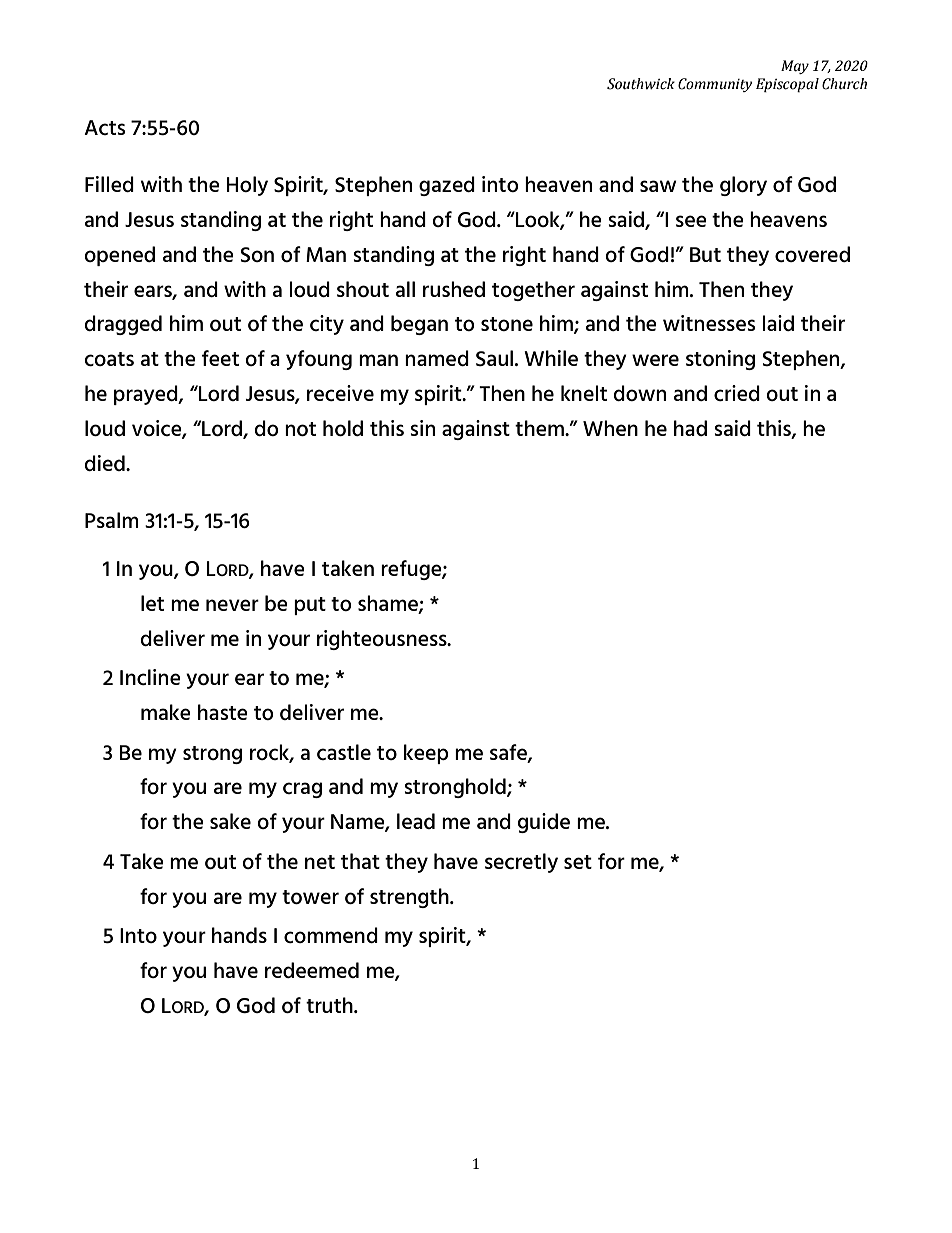 The image size is (952, 1233). What do you see at coordinates (104, 127) in the screenshot?
I see `Acts` at bounding box center [104, 127].
